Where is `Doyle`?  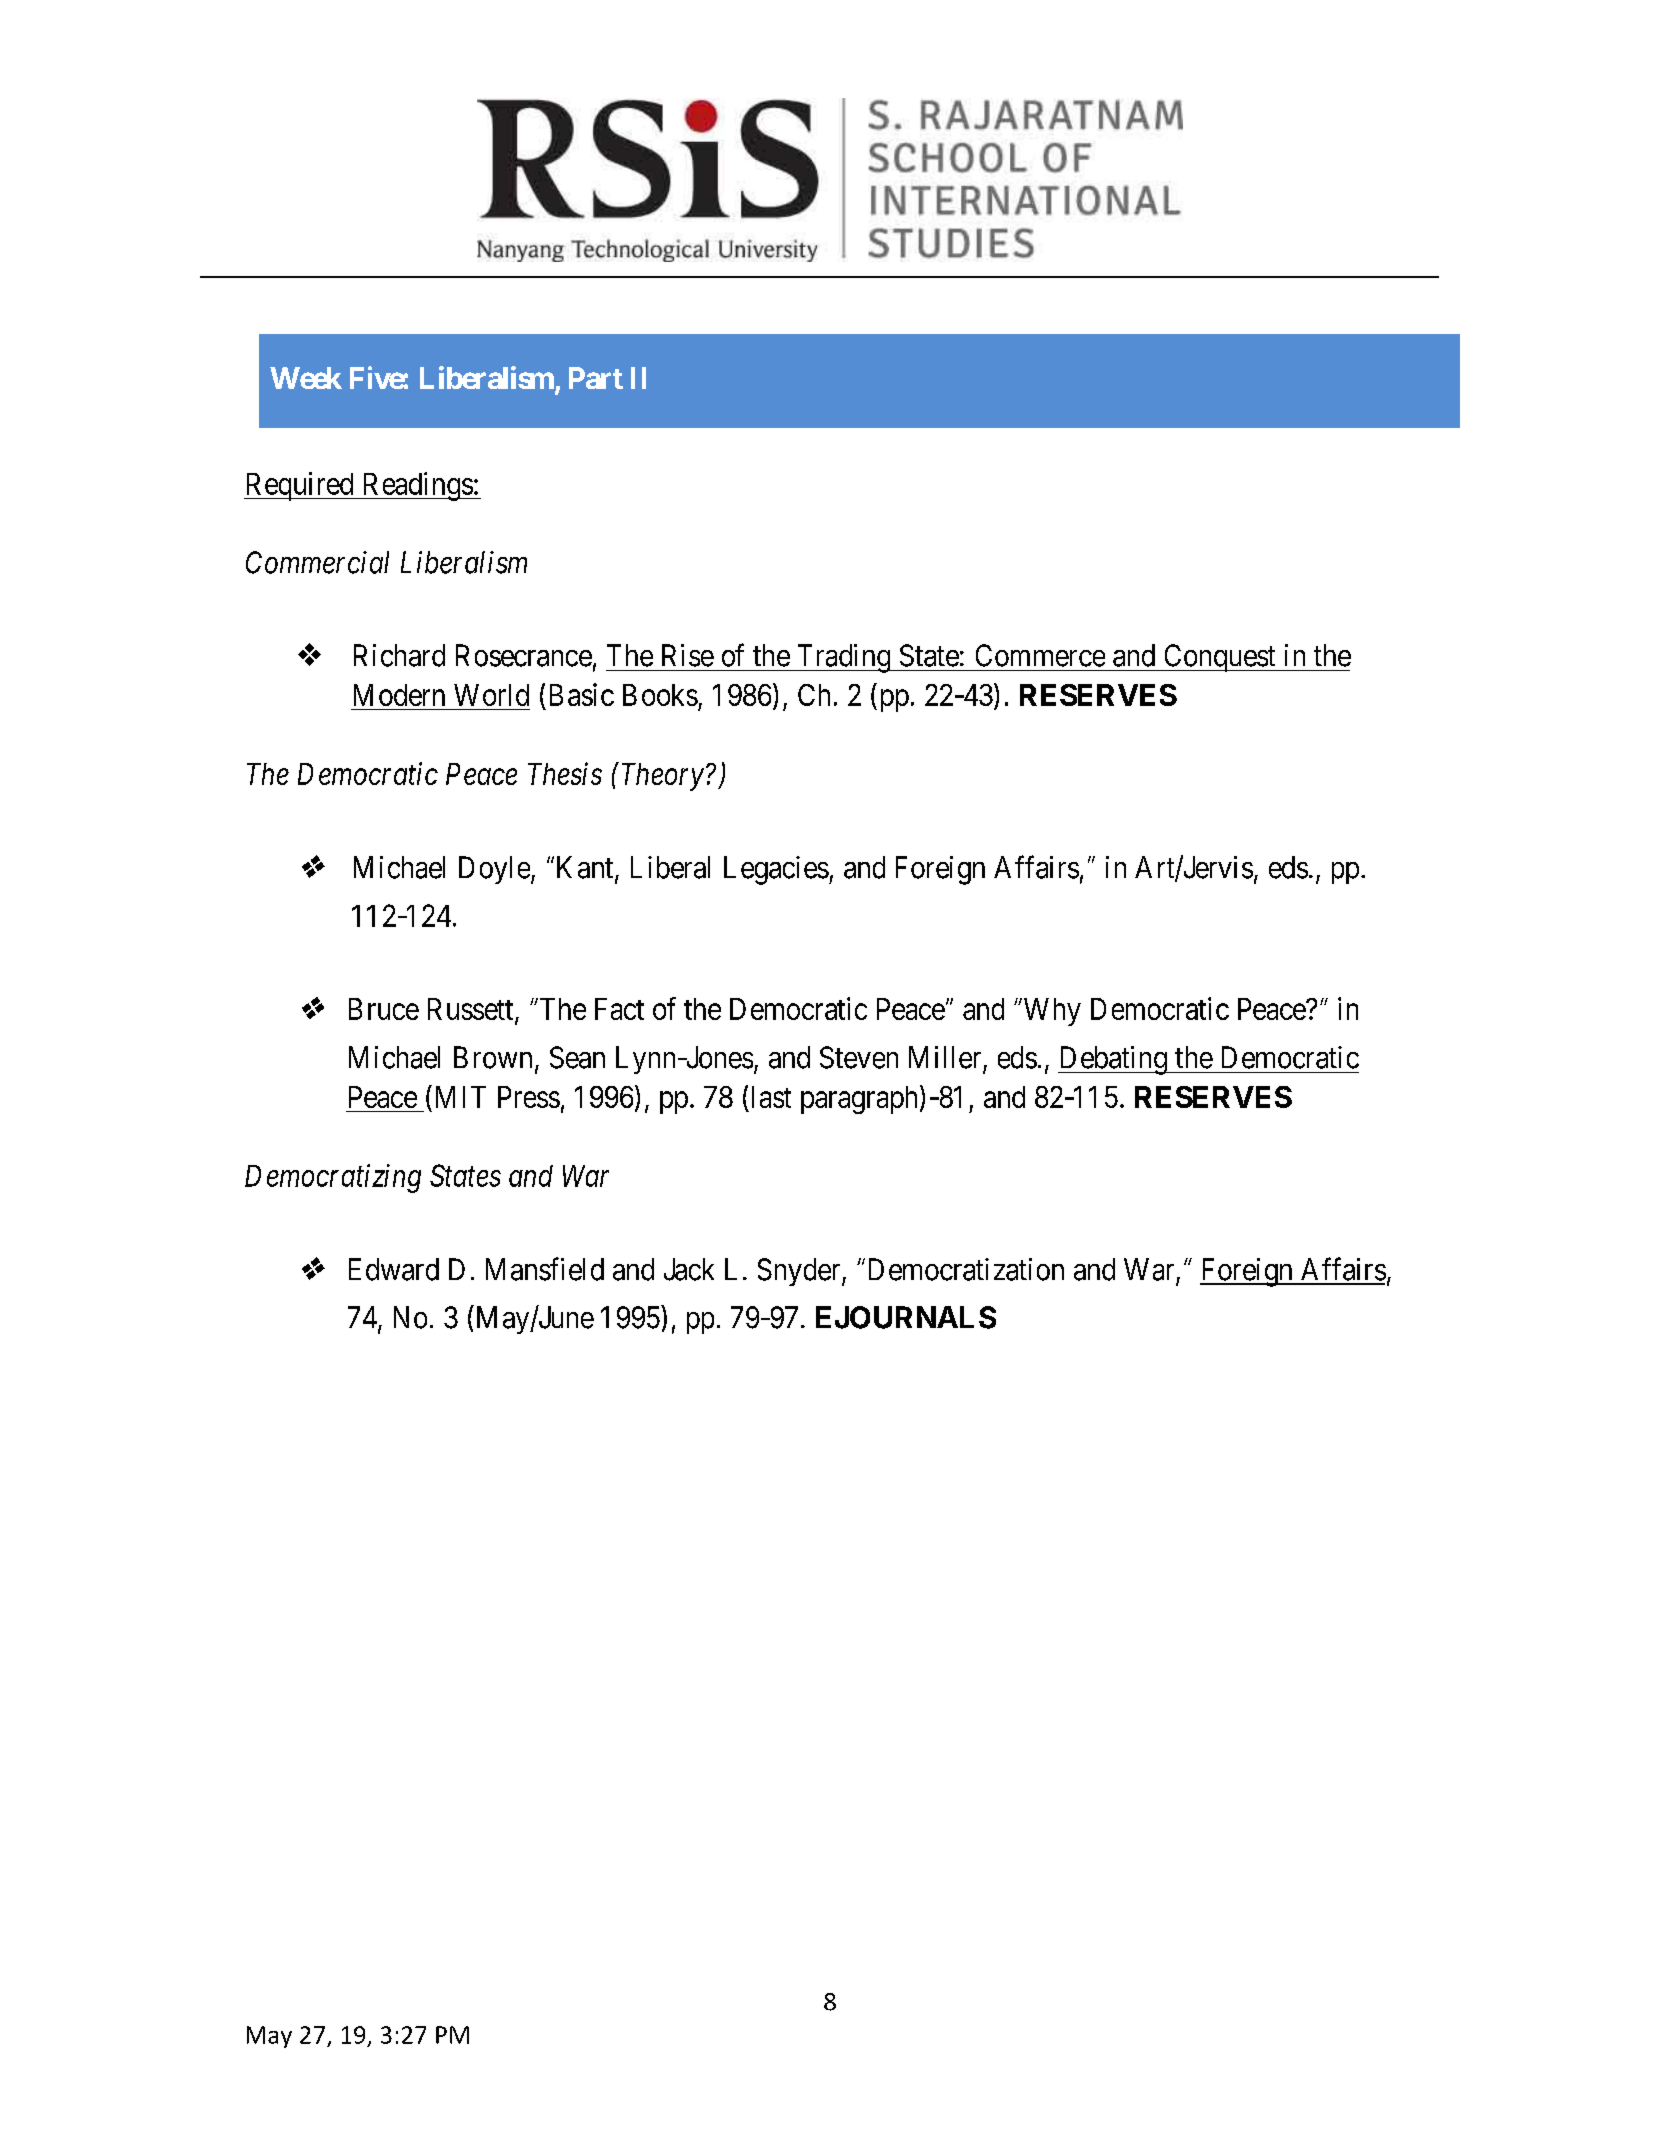 Doyle is located at coordinates (494, 870).
